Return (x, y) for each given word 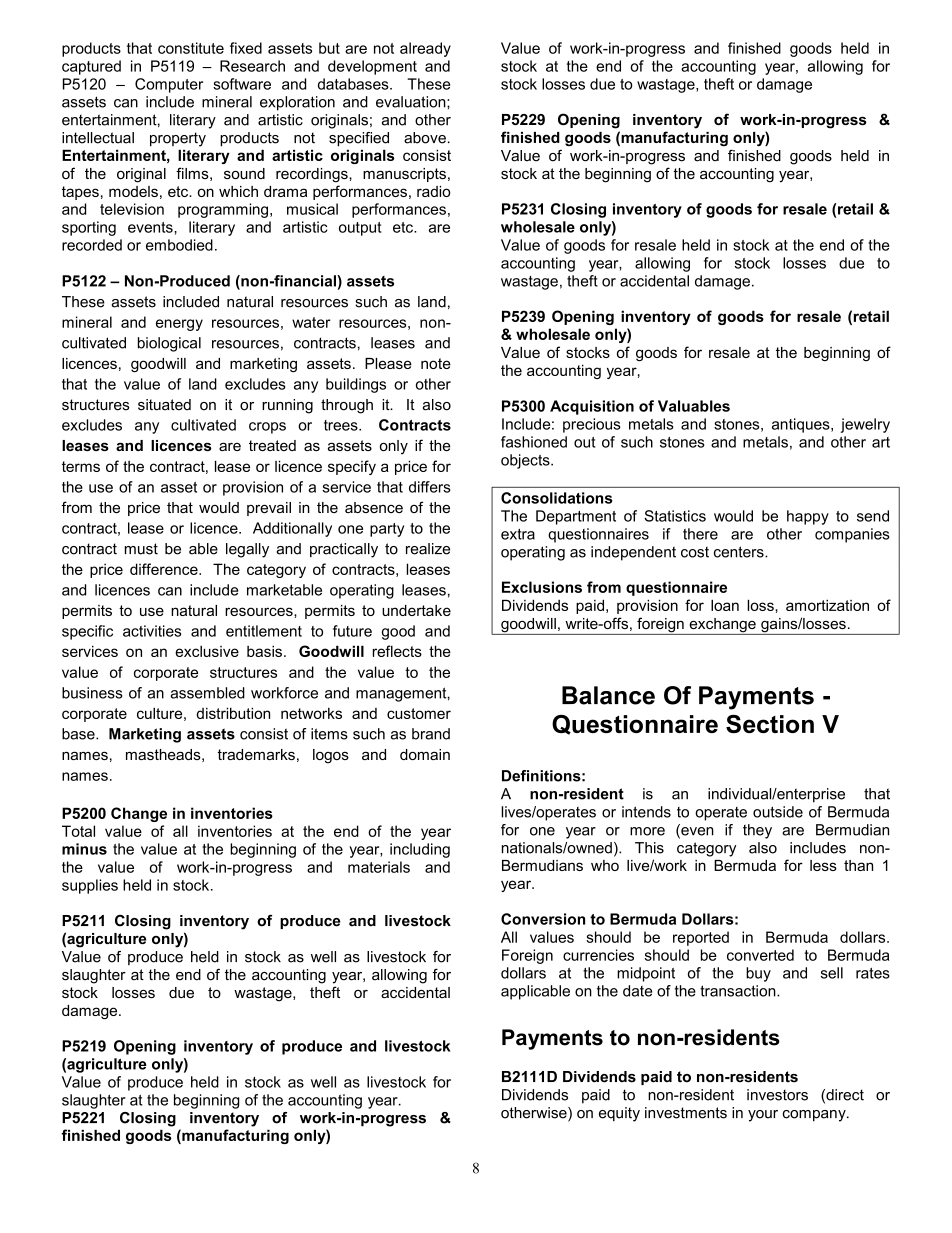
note (436, 363)
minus (84, 849)
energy (179, 325)
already (425, 49)
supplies (90, 886)
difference (165, 569)
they (757, 831)
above (425, 138)
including (420, 850)
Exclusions (542, 587)
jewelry (865, 425)
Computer (169, 85)
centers (740, 552)
